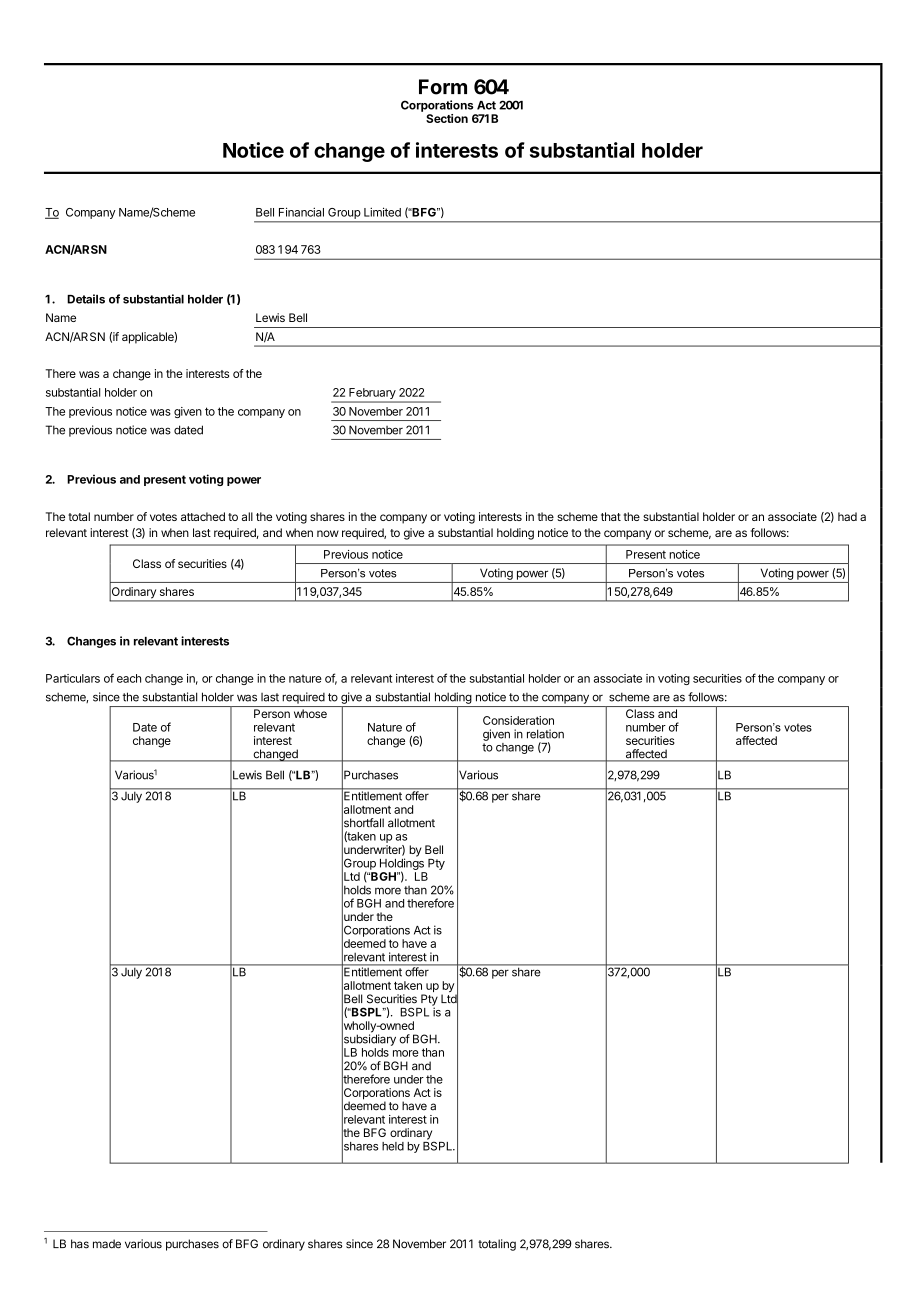 The width and height of the document is (924, 1308). I want to click on relation, so click(545, 734).
